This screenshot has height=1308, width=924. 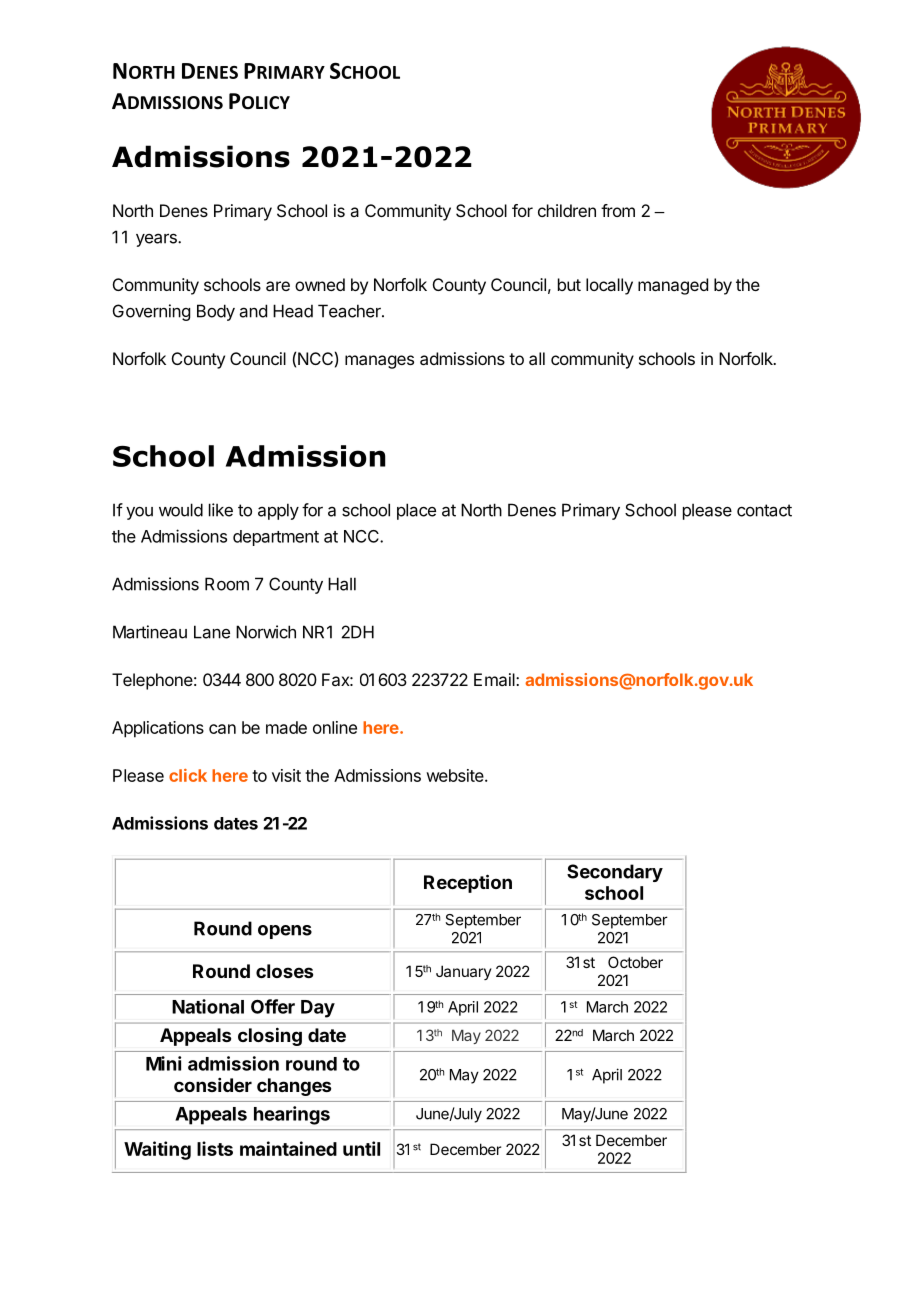 What do you see at coordinates (416, 511) in the screenshot?
I see `place` at bounding box center [416, 511].
